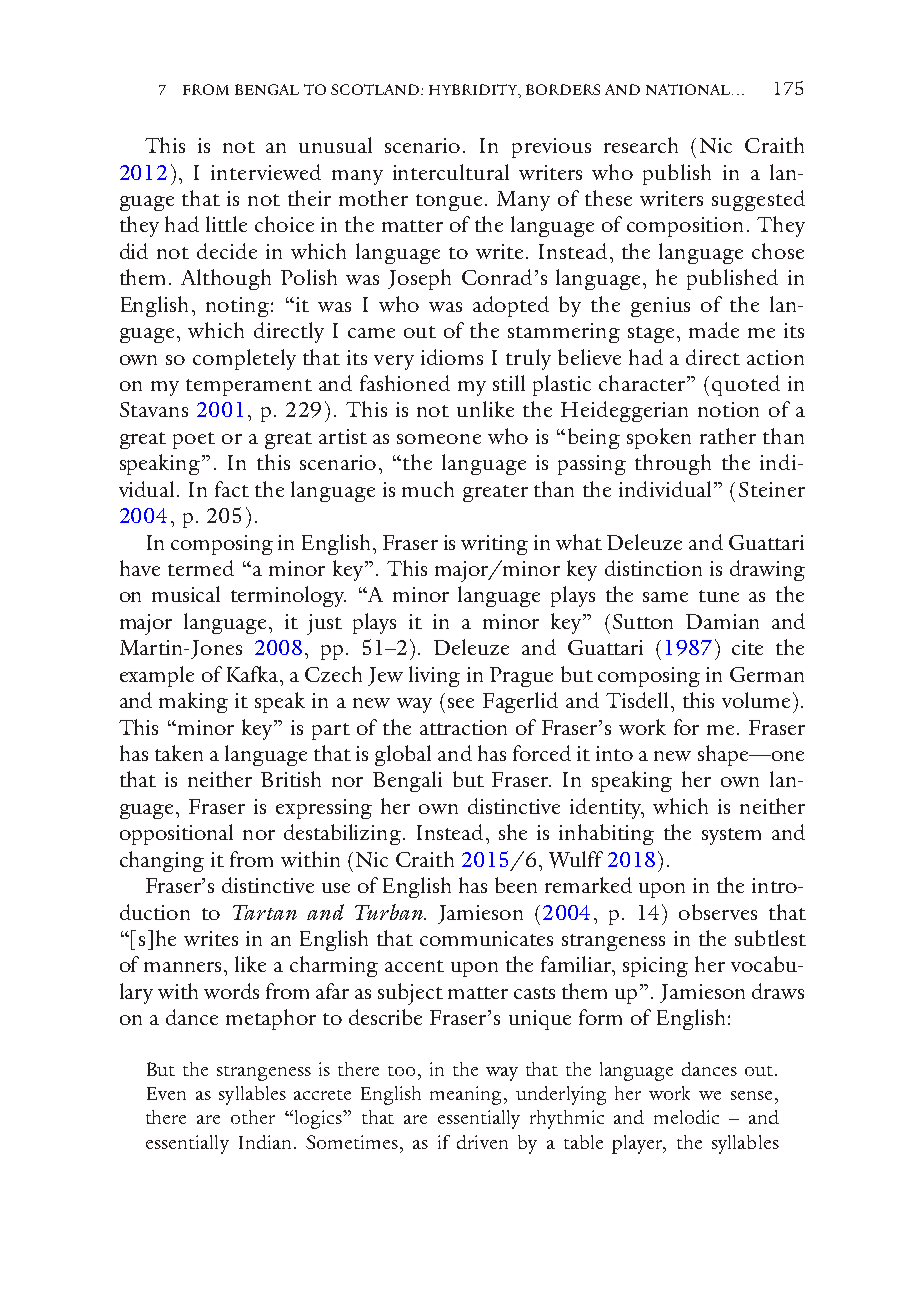 Image resolution: width=924 pixels, height=1311 pixels. Describe the element at coordinates (452, 357) in the screenshot. I see `idioms` at that location.
